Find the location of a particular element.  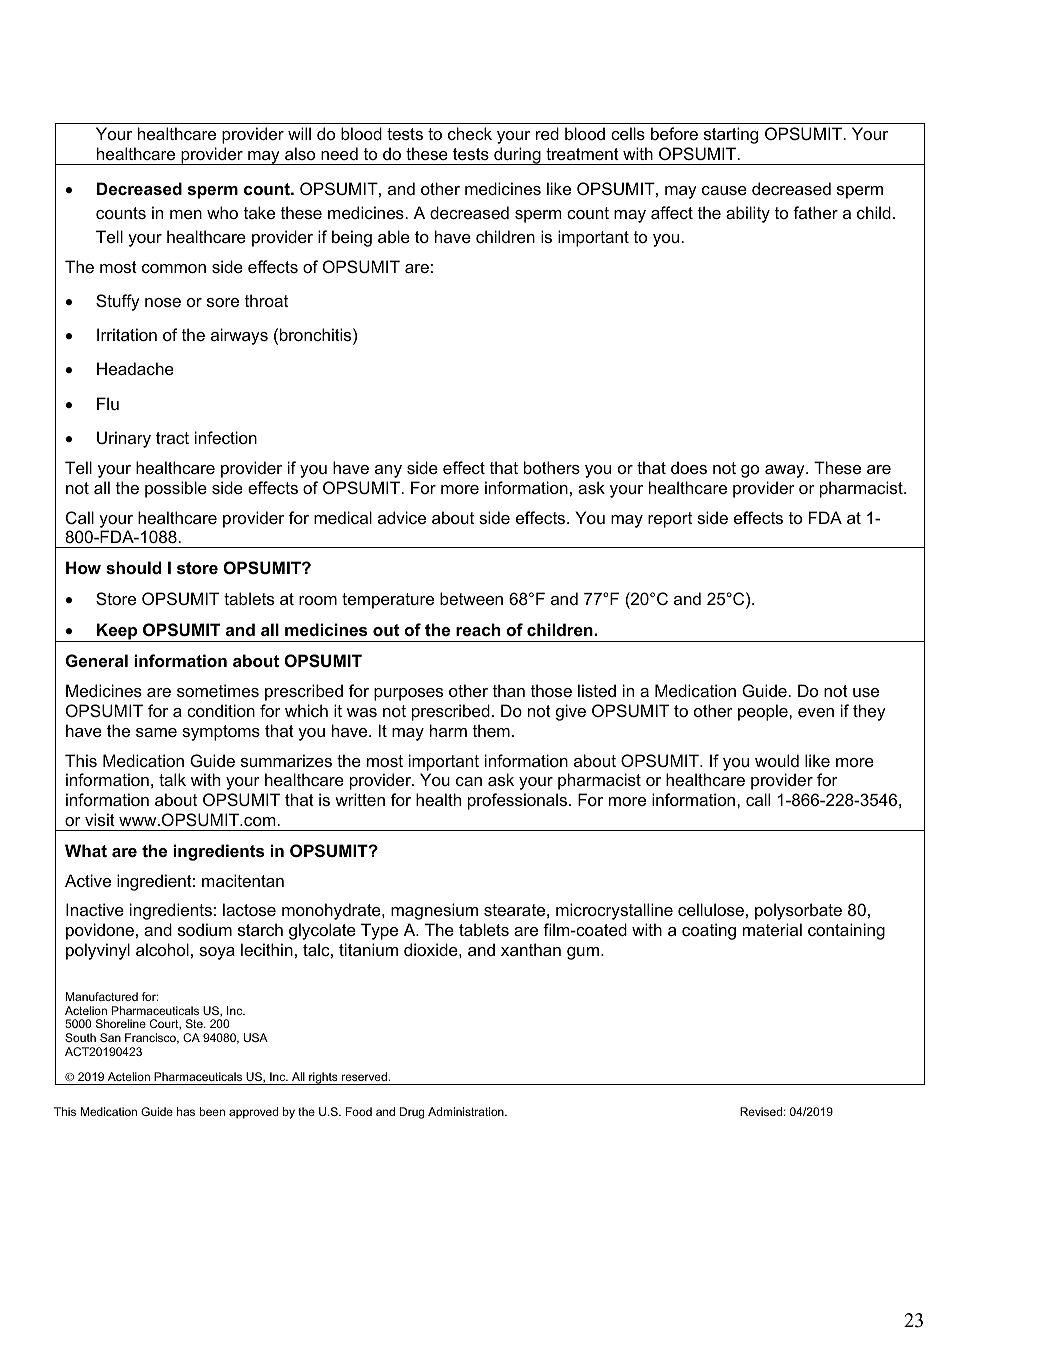

during is located at coordinates (517, 156).
